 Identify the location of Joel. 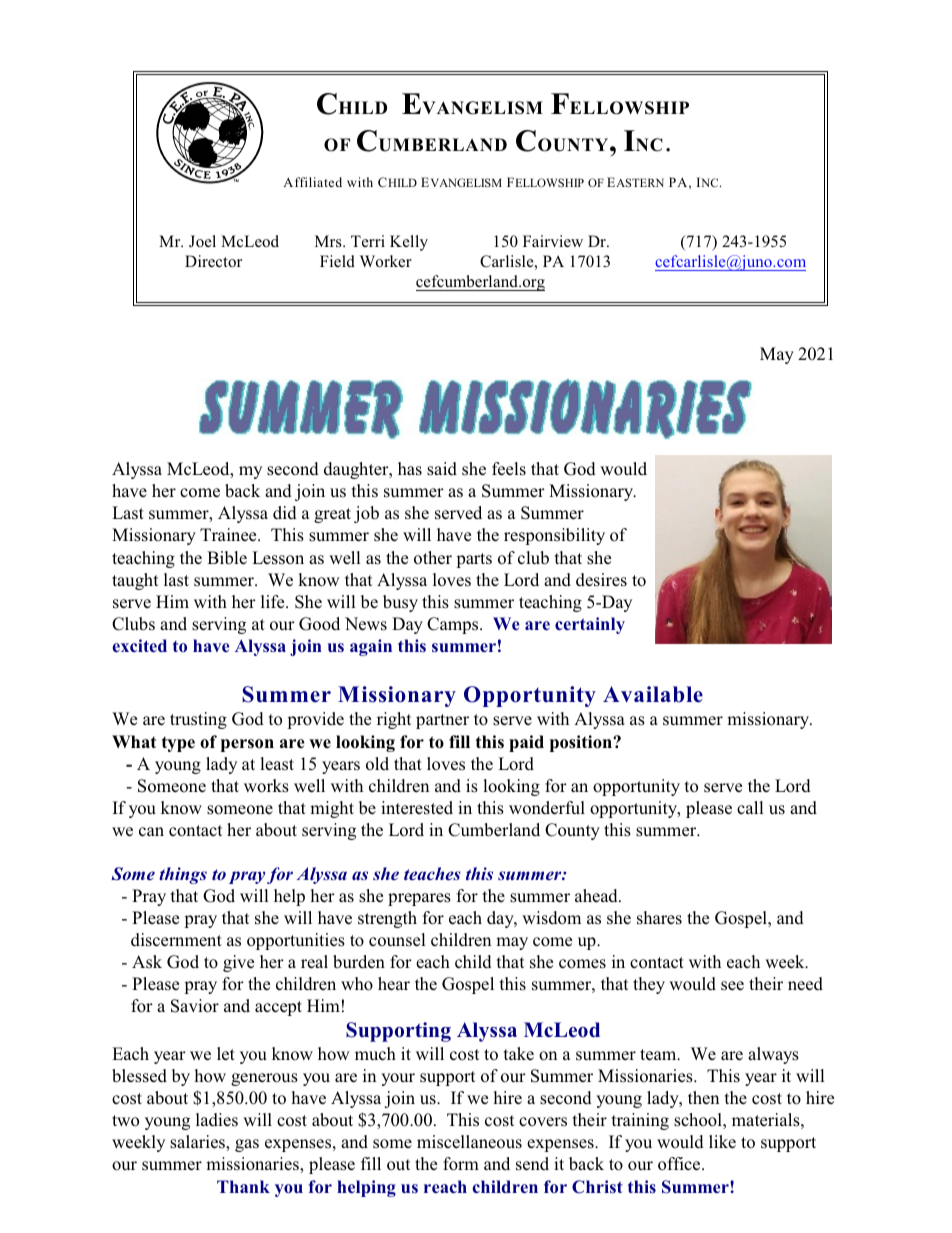
(202, 241).
